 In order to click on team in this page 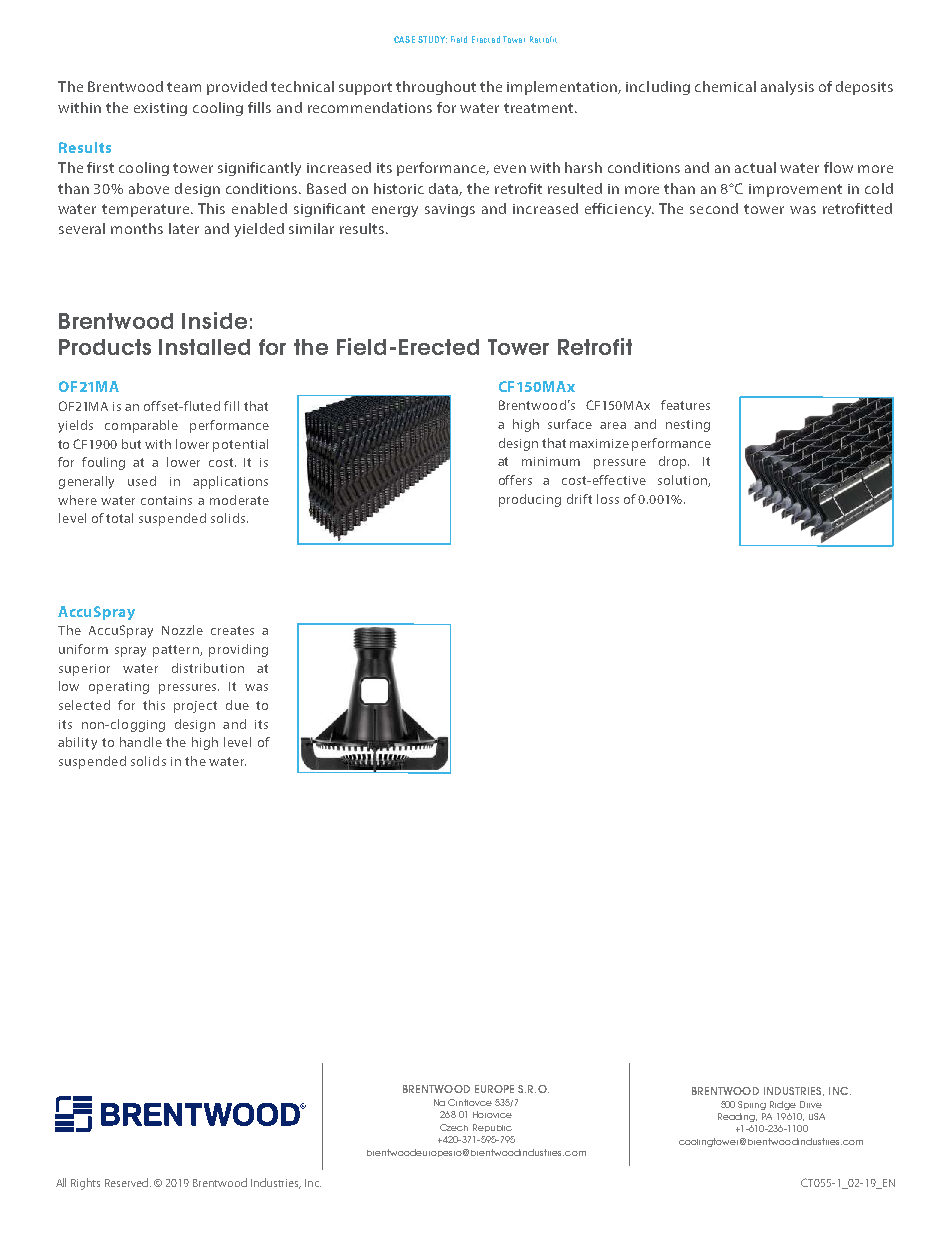, I will do `click(184, 87)`.
